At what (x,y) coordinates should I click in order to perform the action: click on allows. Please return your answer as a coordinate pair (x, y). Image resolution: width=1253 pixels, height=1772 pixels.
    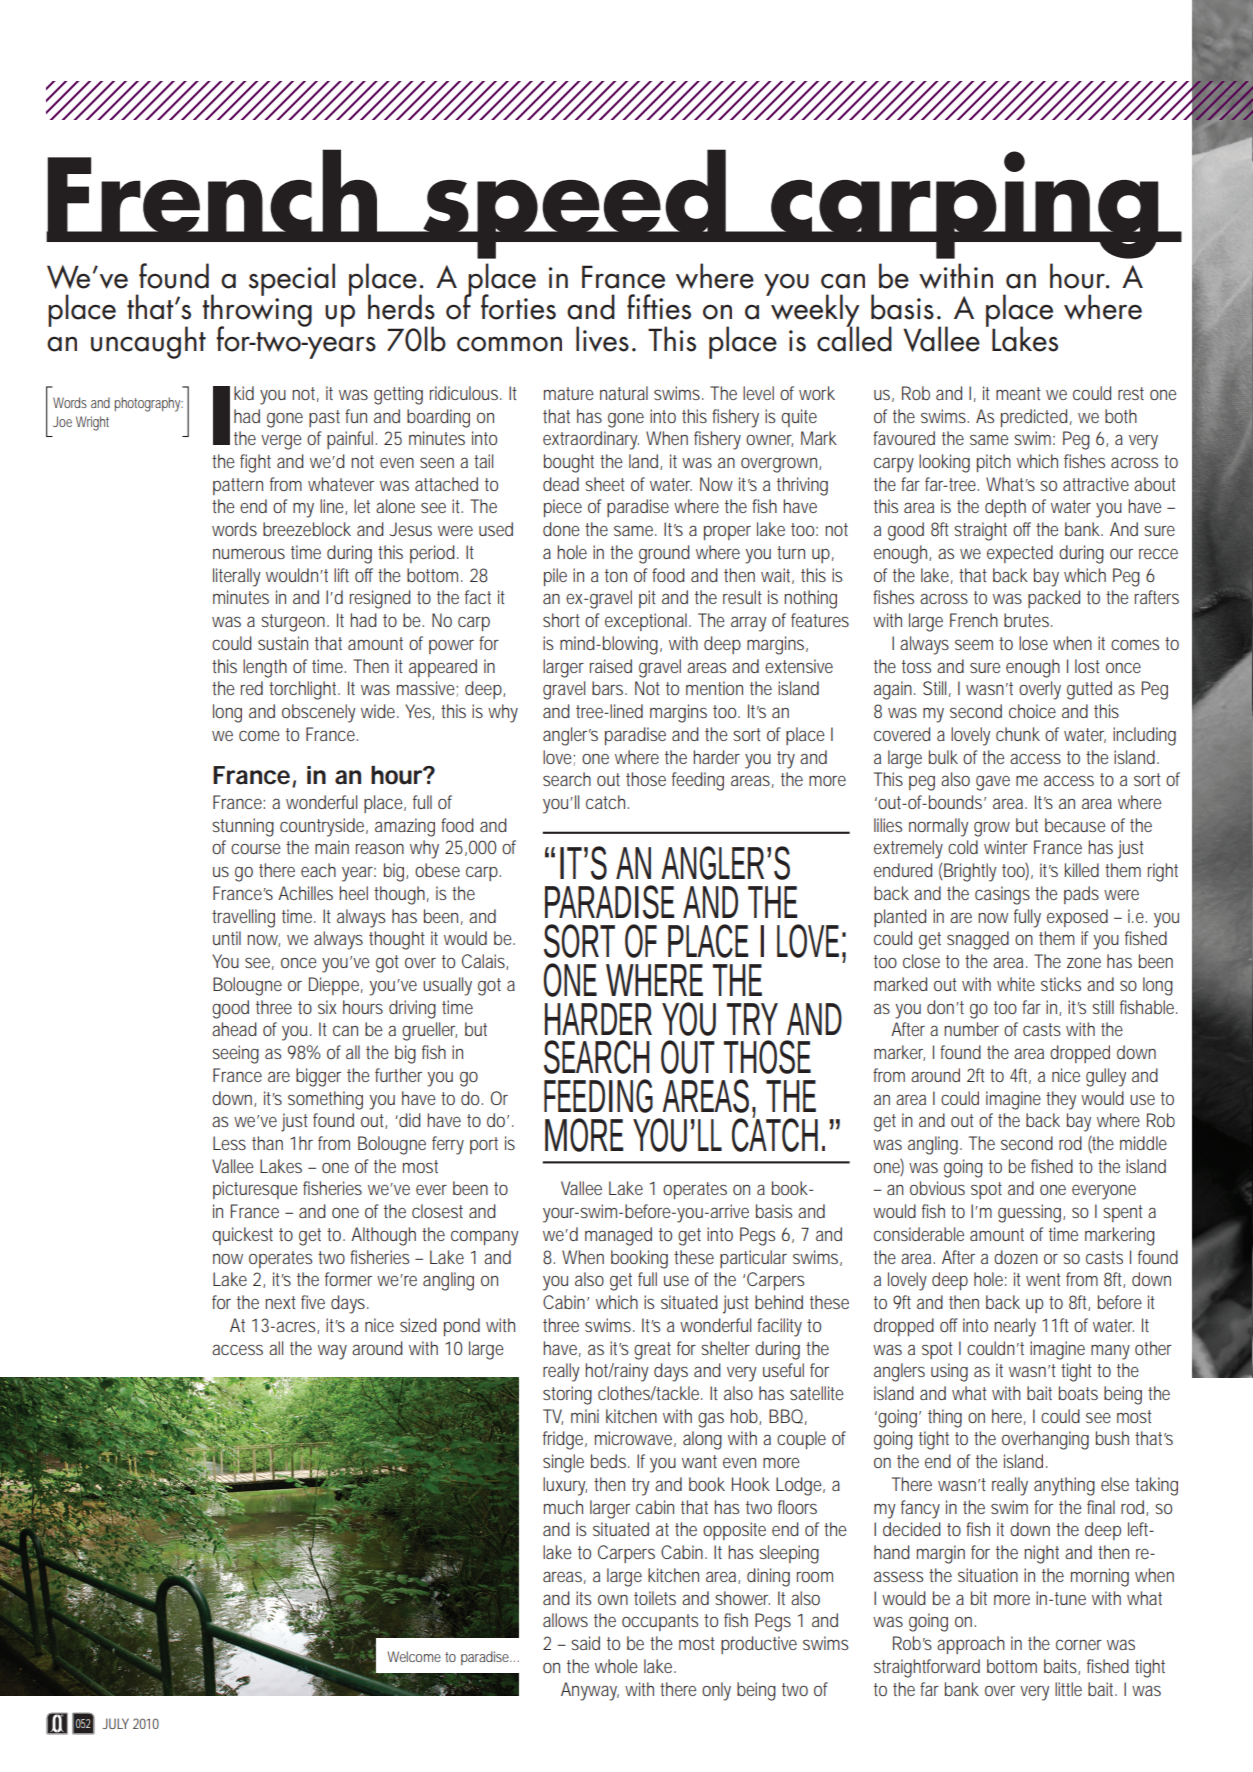
    Looking at the image, I should click on (565, 1620).
